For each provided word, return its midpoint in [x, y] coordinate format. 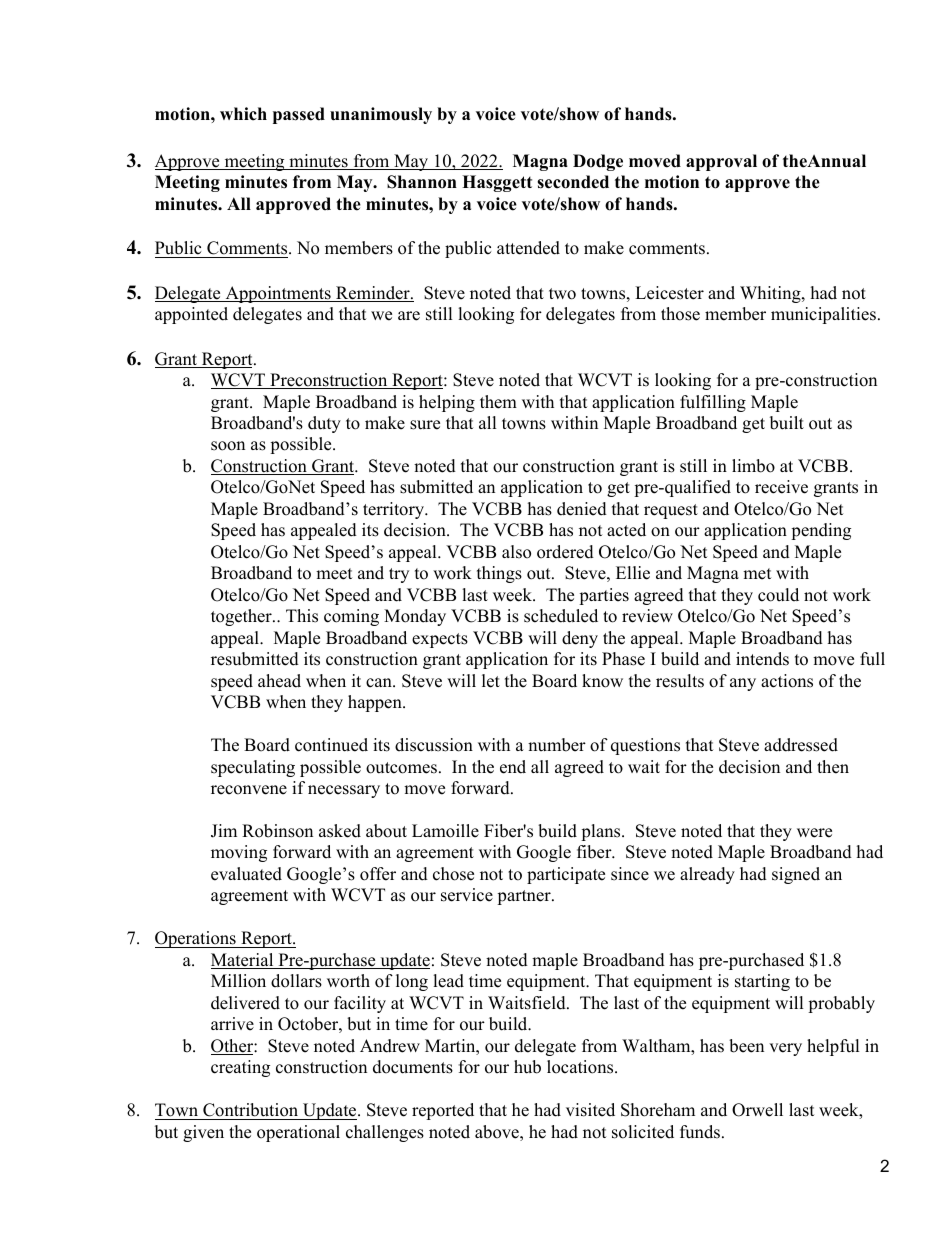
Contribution [251, 1111]
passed [299, 115]
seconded [573, 182]
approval [721, 162]
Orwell [757, 1110]
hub [527, 1067]
